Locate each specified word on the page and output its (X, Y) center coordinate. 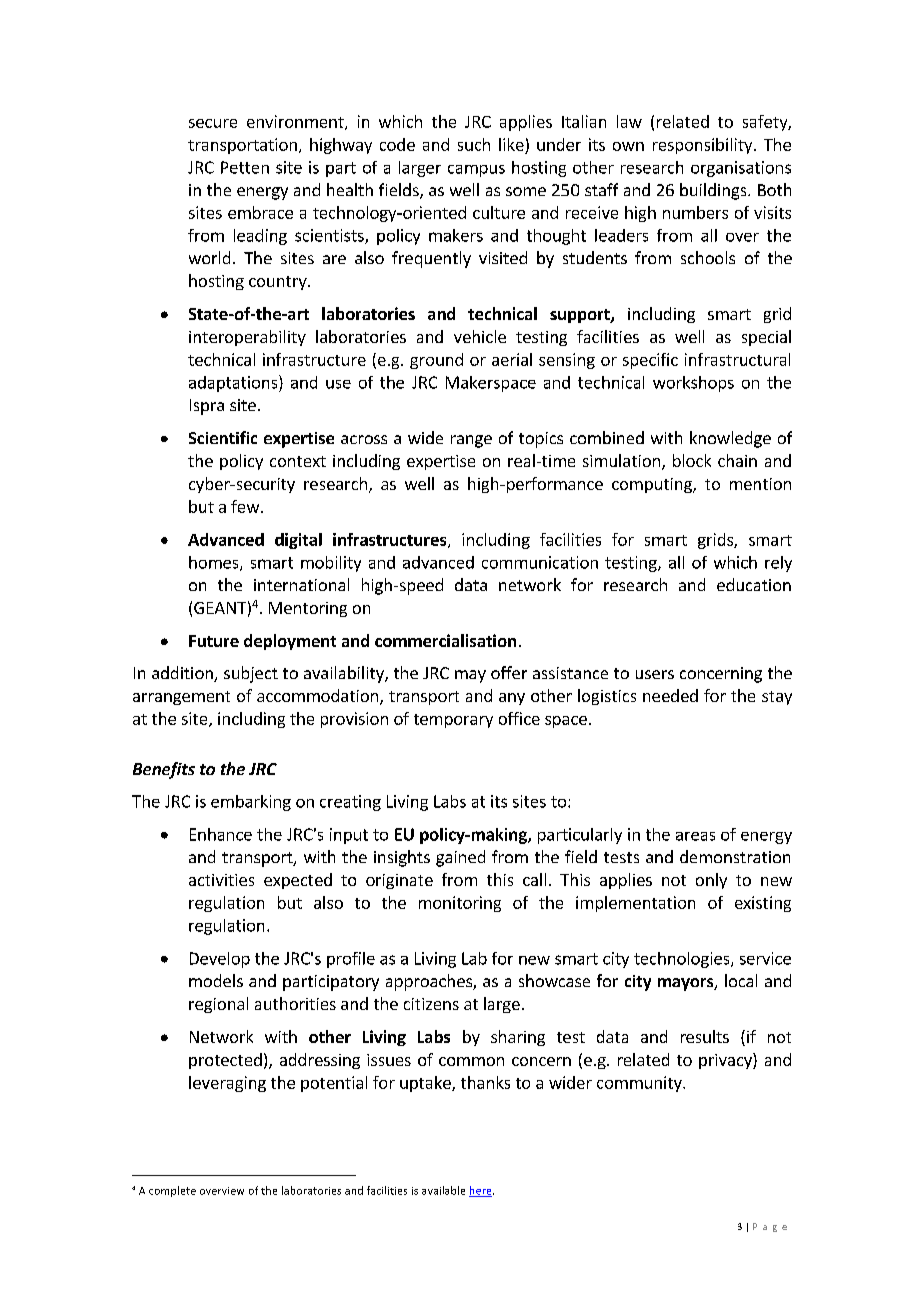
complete (172, 1191)
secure (213, 123)
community (640, 1084)
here (481, 1191)
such (474, 144)
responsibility (704, 146)
